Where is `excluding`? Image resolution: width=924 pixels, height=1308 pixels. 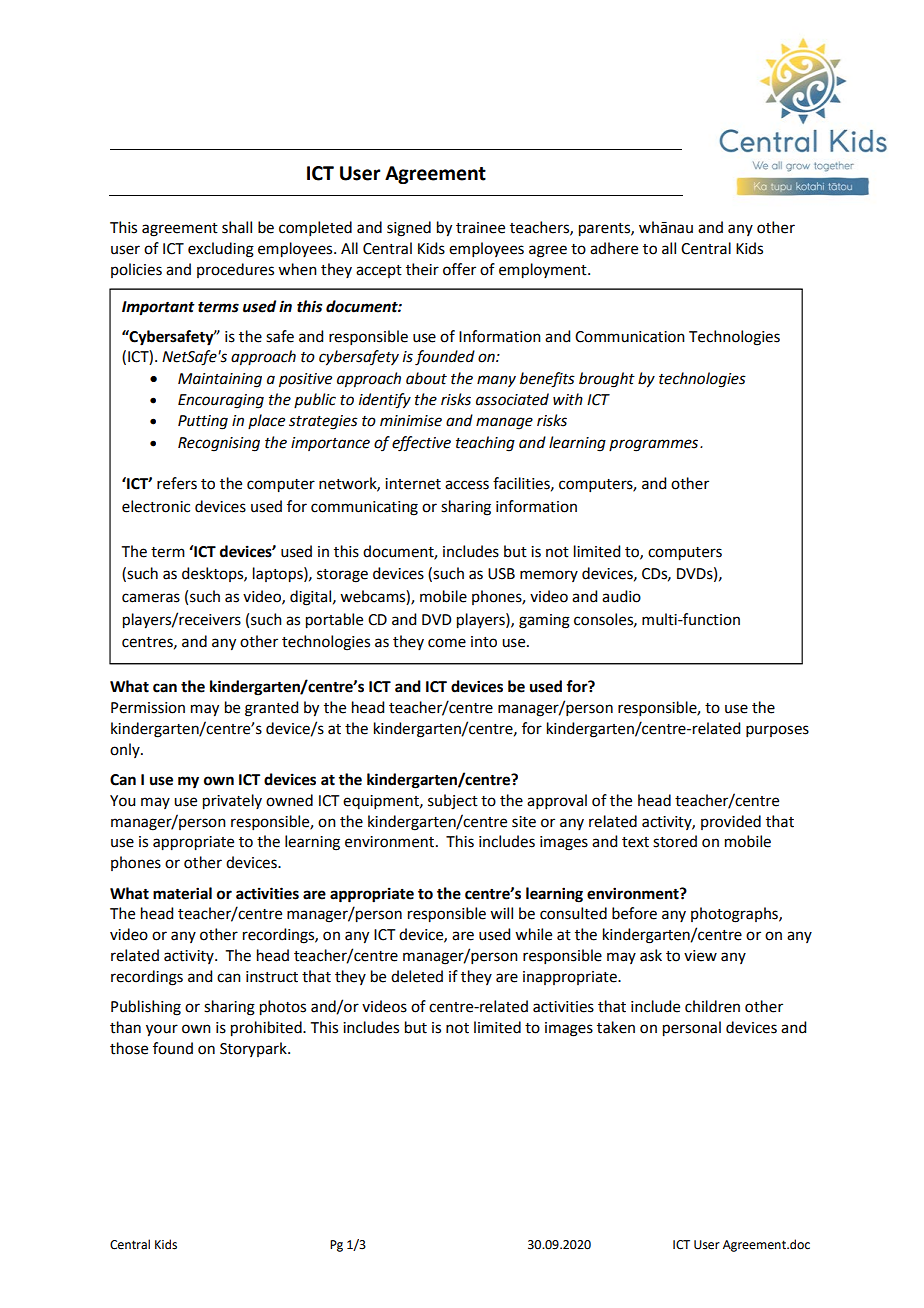 excluding is located at coordinates (221, 250).
